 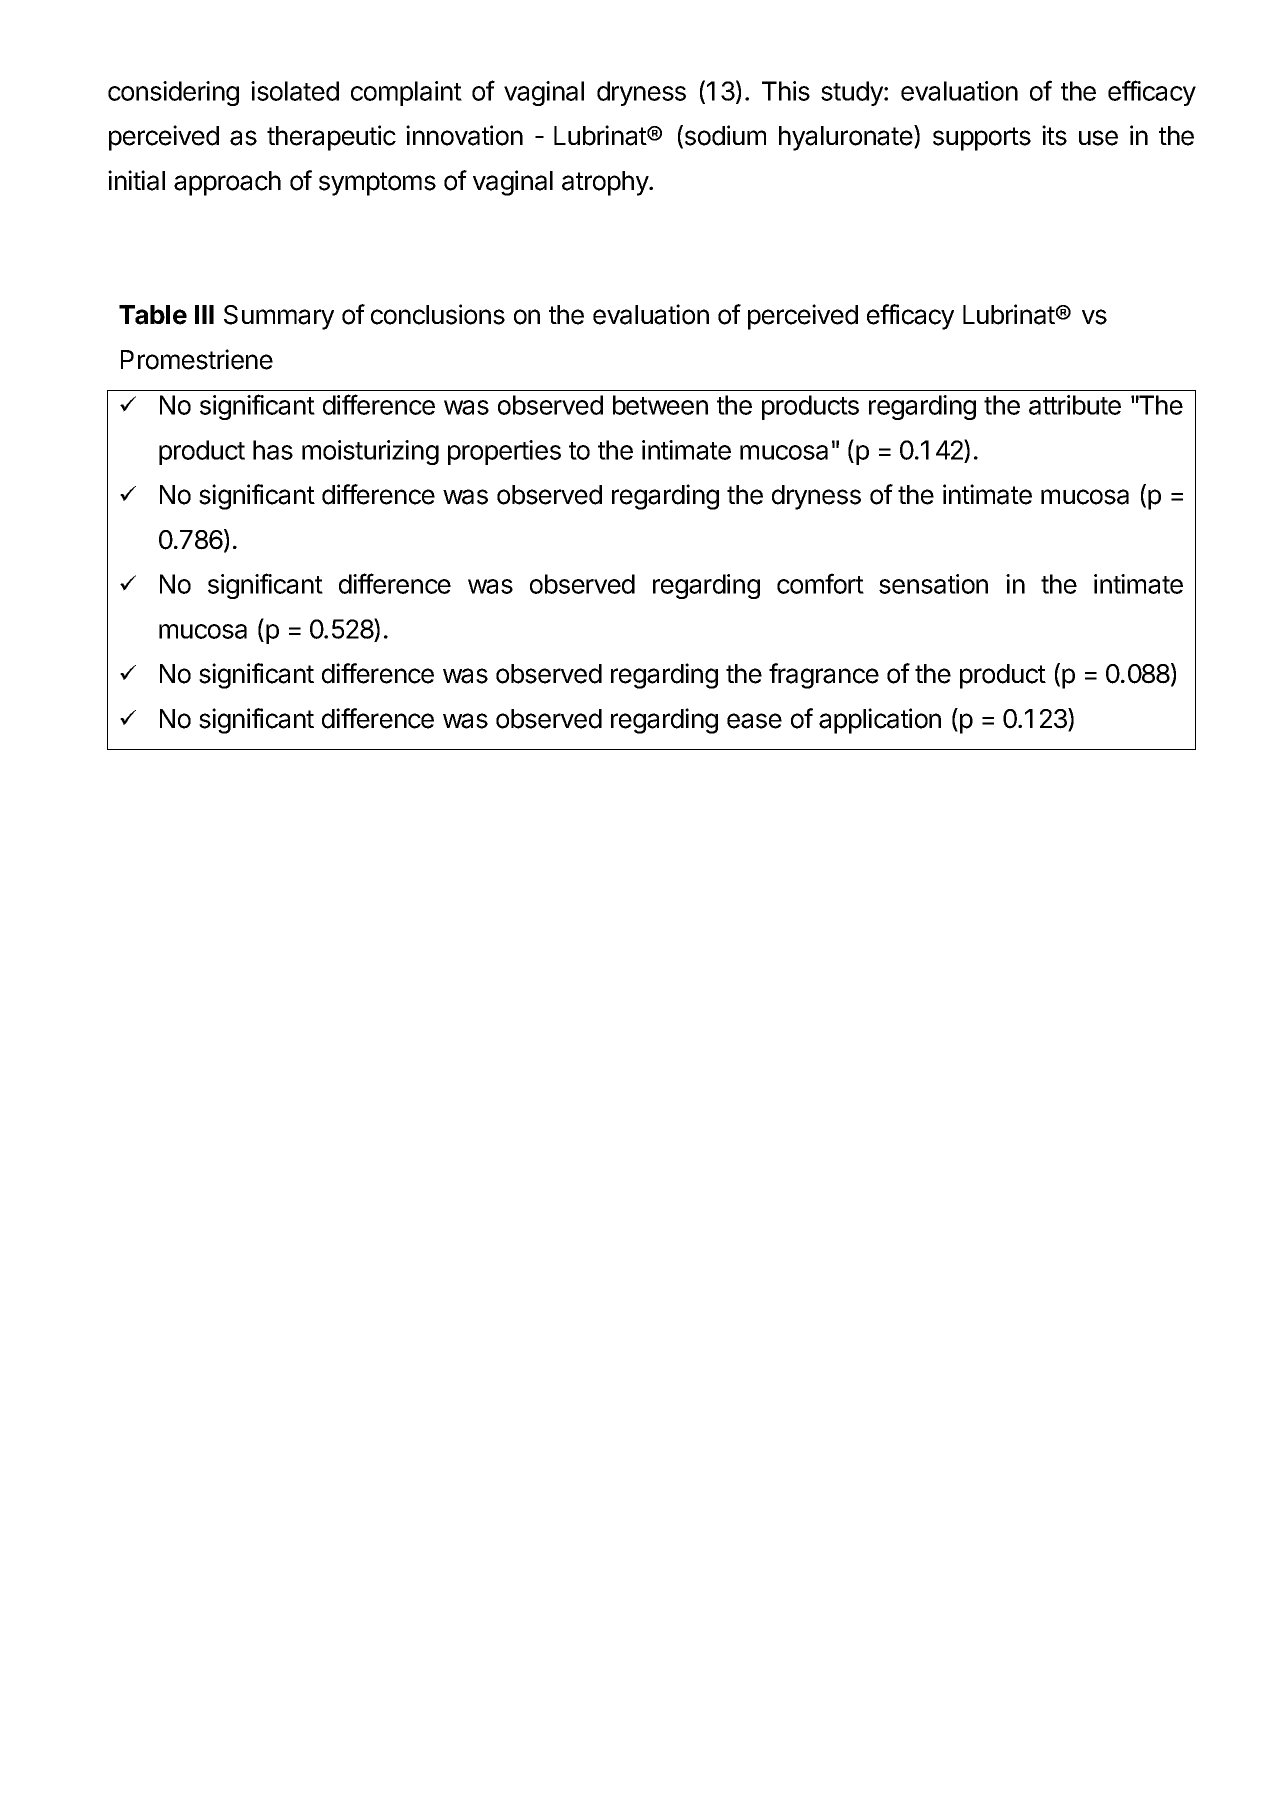 What do you see at coordinates (279, 317) in the image?
I see `Summary` at bounding box center [279, 317].
